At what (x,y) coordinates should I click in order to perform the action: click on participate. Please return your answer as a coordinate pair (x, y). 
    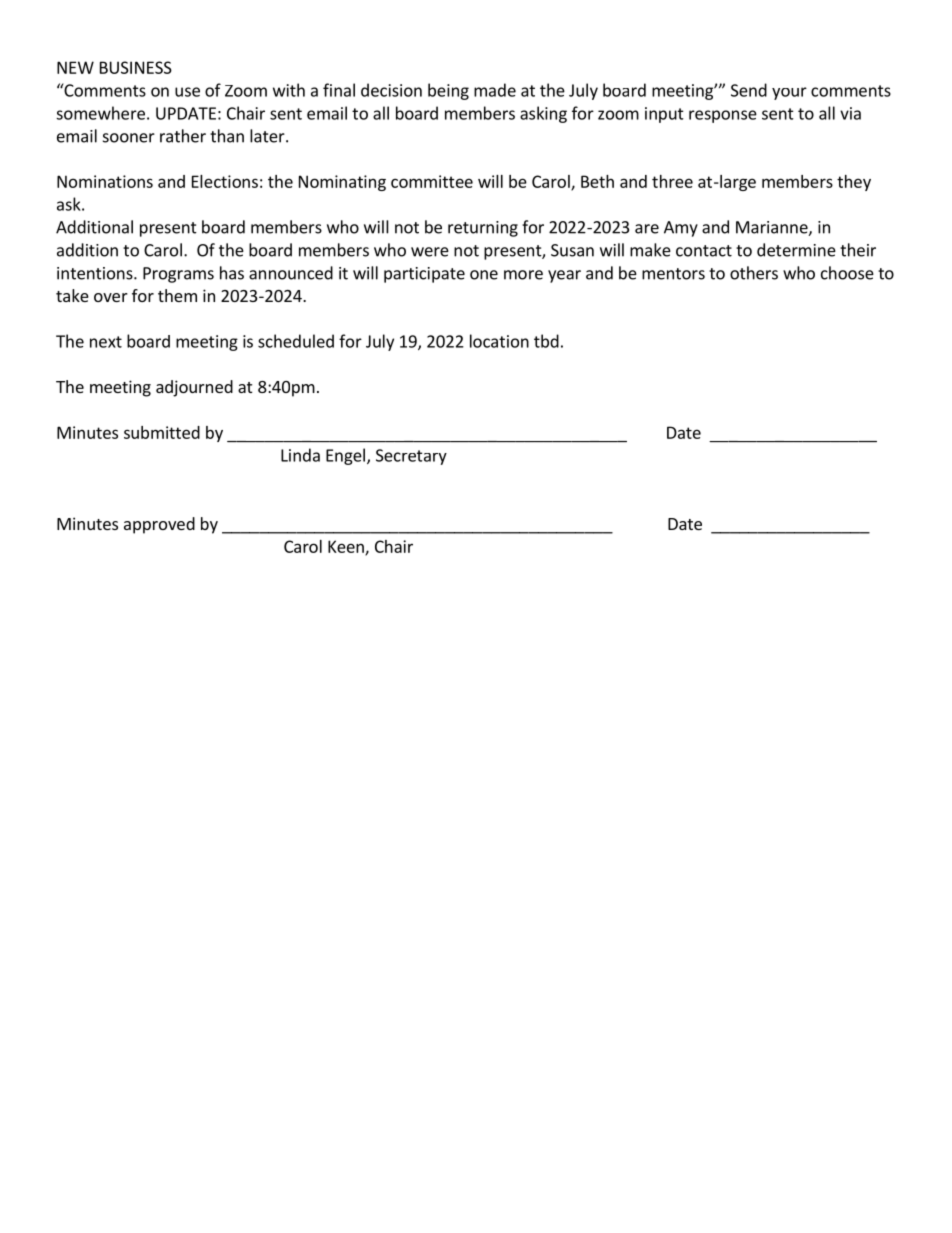
    Looking at the image, I should click on (424, 275).
